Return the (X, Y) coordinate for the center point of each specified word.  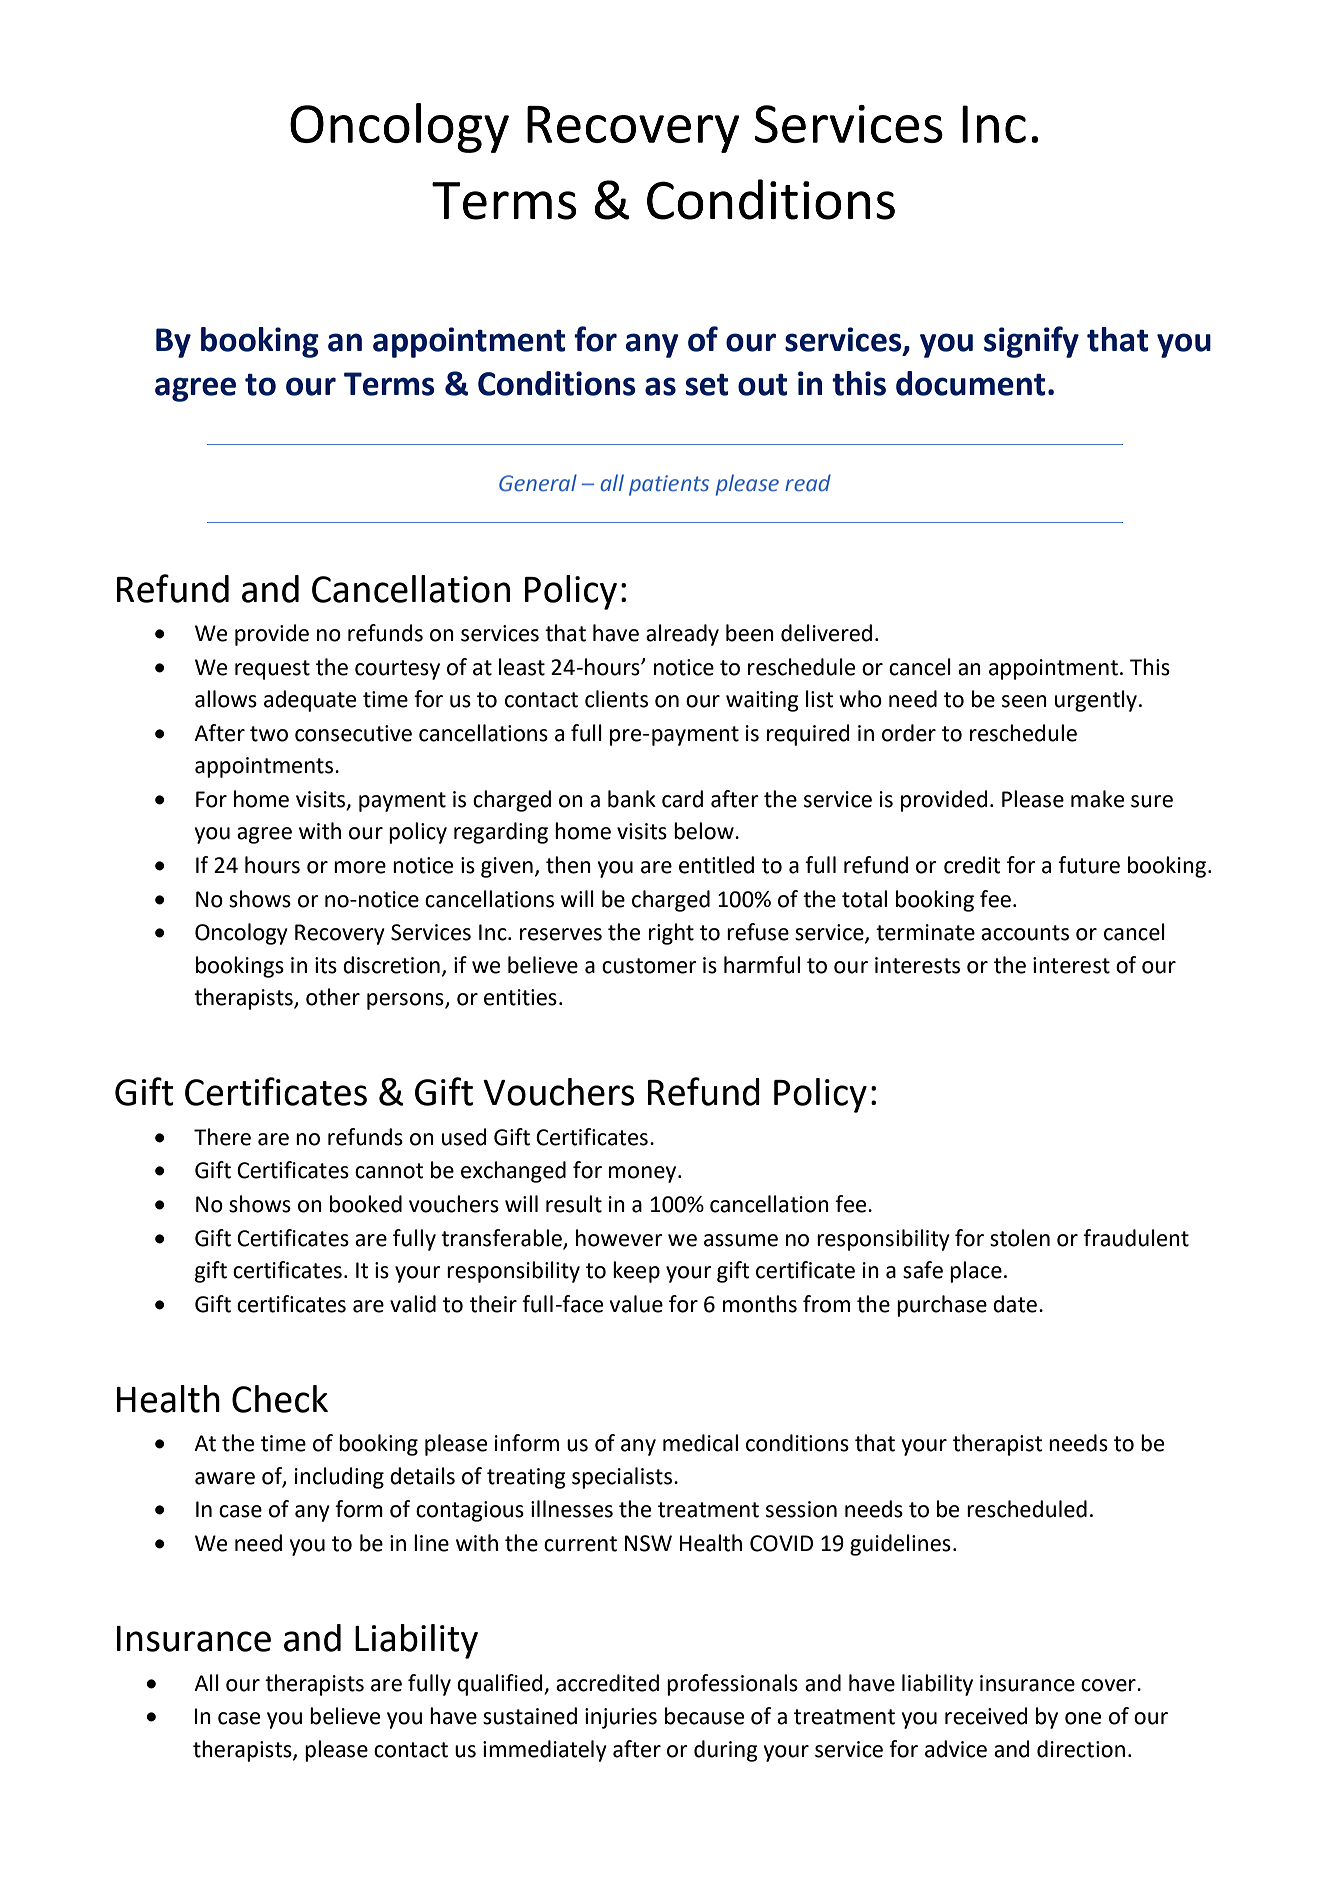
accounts (1025, 933)
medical (700, 1443)
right (671, 934)
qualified (501, 1685)
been (750, 633)
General (538, 483)
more (360, 867)
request (272, 670)
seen (1024, 701)
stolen (1020, 1238)
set (707, 384)
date (1015, 1304)
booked (366, 1204)
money (644, 1174)
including (339, 1478)
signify (1031, 342)
